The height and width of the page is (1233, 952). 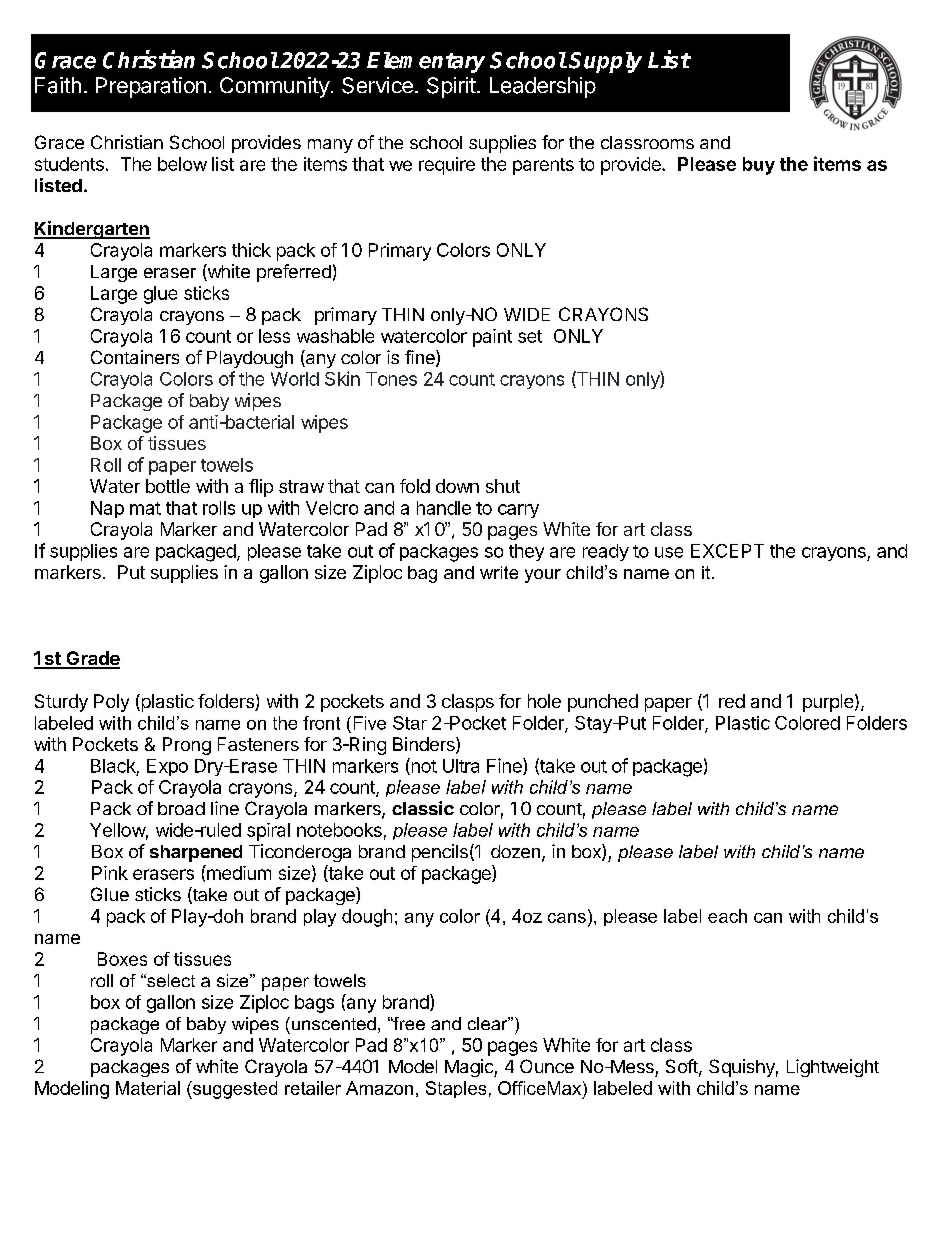 What do you see at coordinates (530, 336) in the page?
I see `set` at bounding box center [530, 336].
